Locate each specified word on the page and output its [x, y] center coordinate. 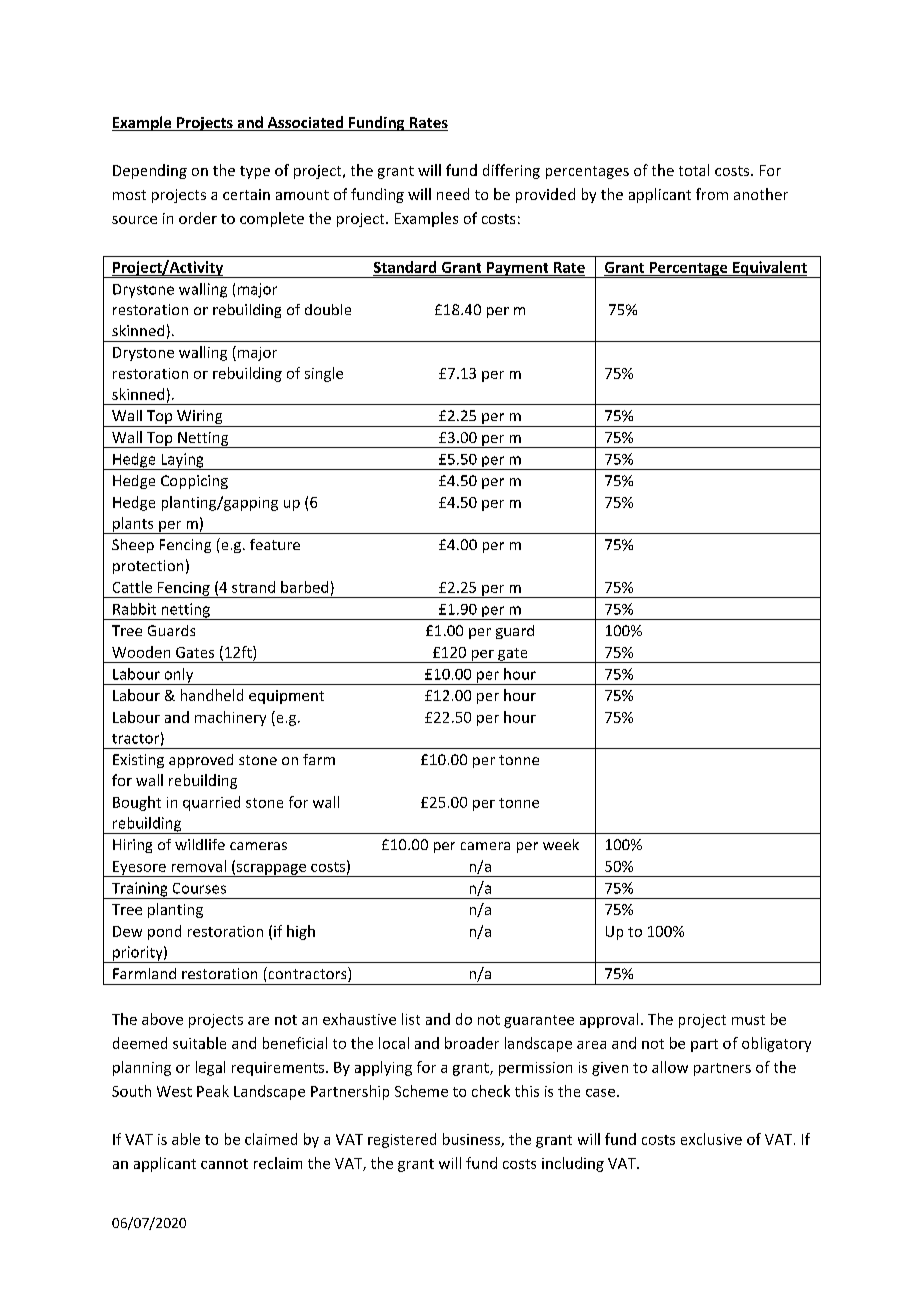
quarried [211, 803]
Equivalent [770, 269]
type [255, 172]
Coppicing [194, 482]
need [453, 194]
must [748, 1020]
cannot [224, 1164]
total [694, 170]
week [561, 844]
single [324, 374]
